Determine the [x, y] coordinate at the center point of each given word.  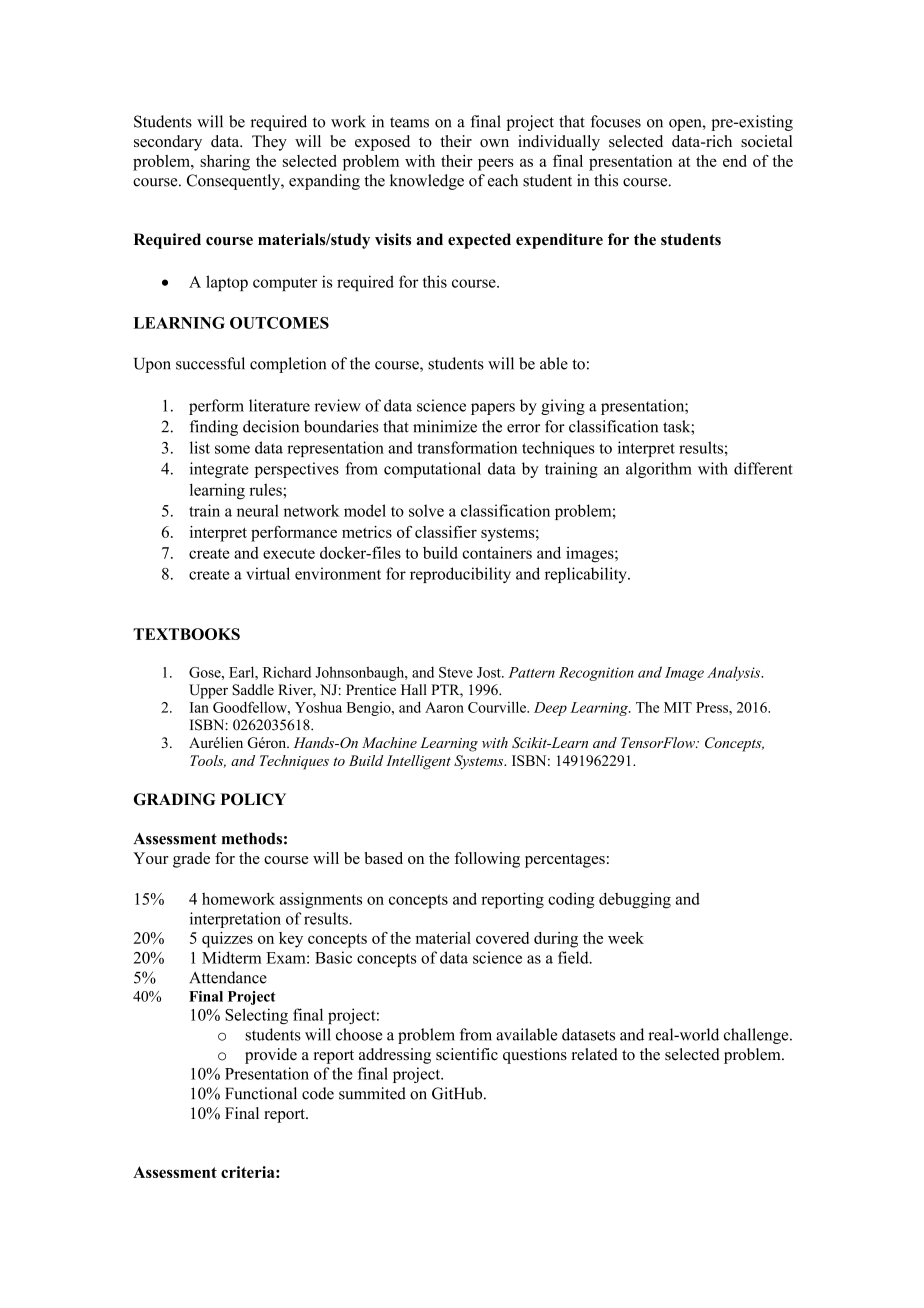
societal [766, 141]
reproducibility [460, 575]
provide [271, 1056]
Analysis [735, 673]
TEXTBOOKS [186, 634]
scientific [467, 1054]
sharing [225, 163]
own [494, 143]
